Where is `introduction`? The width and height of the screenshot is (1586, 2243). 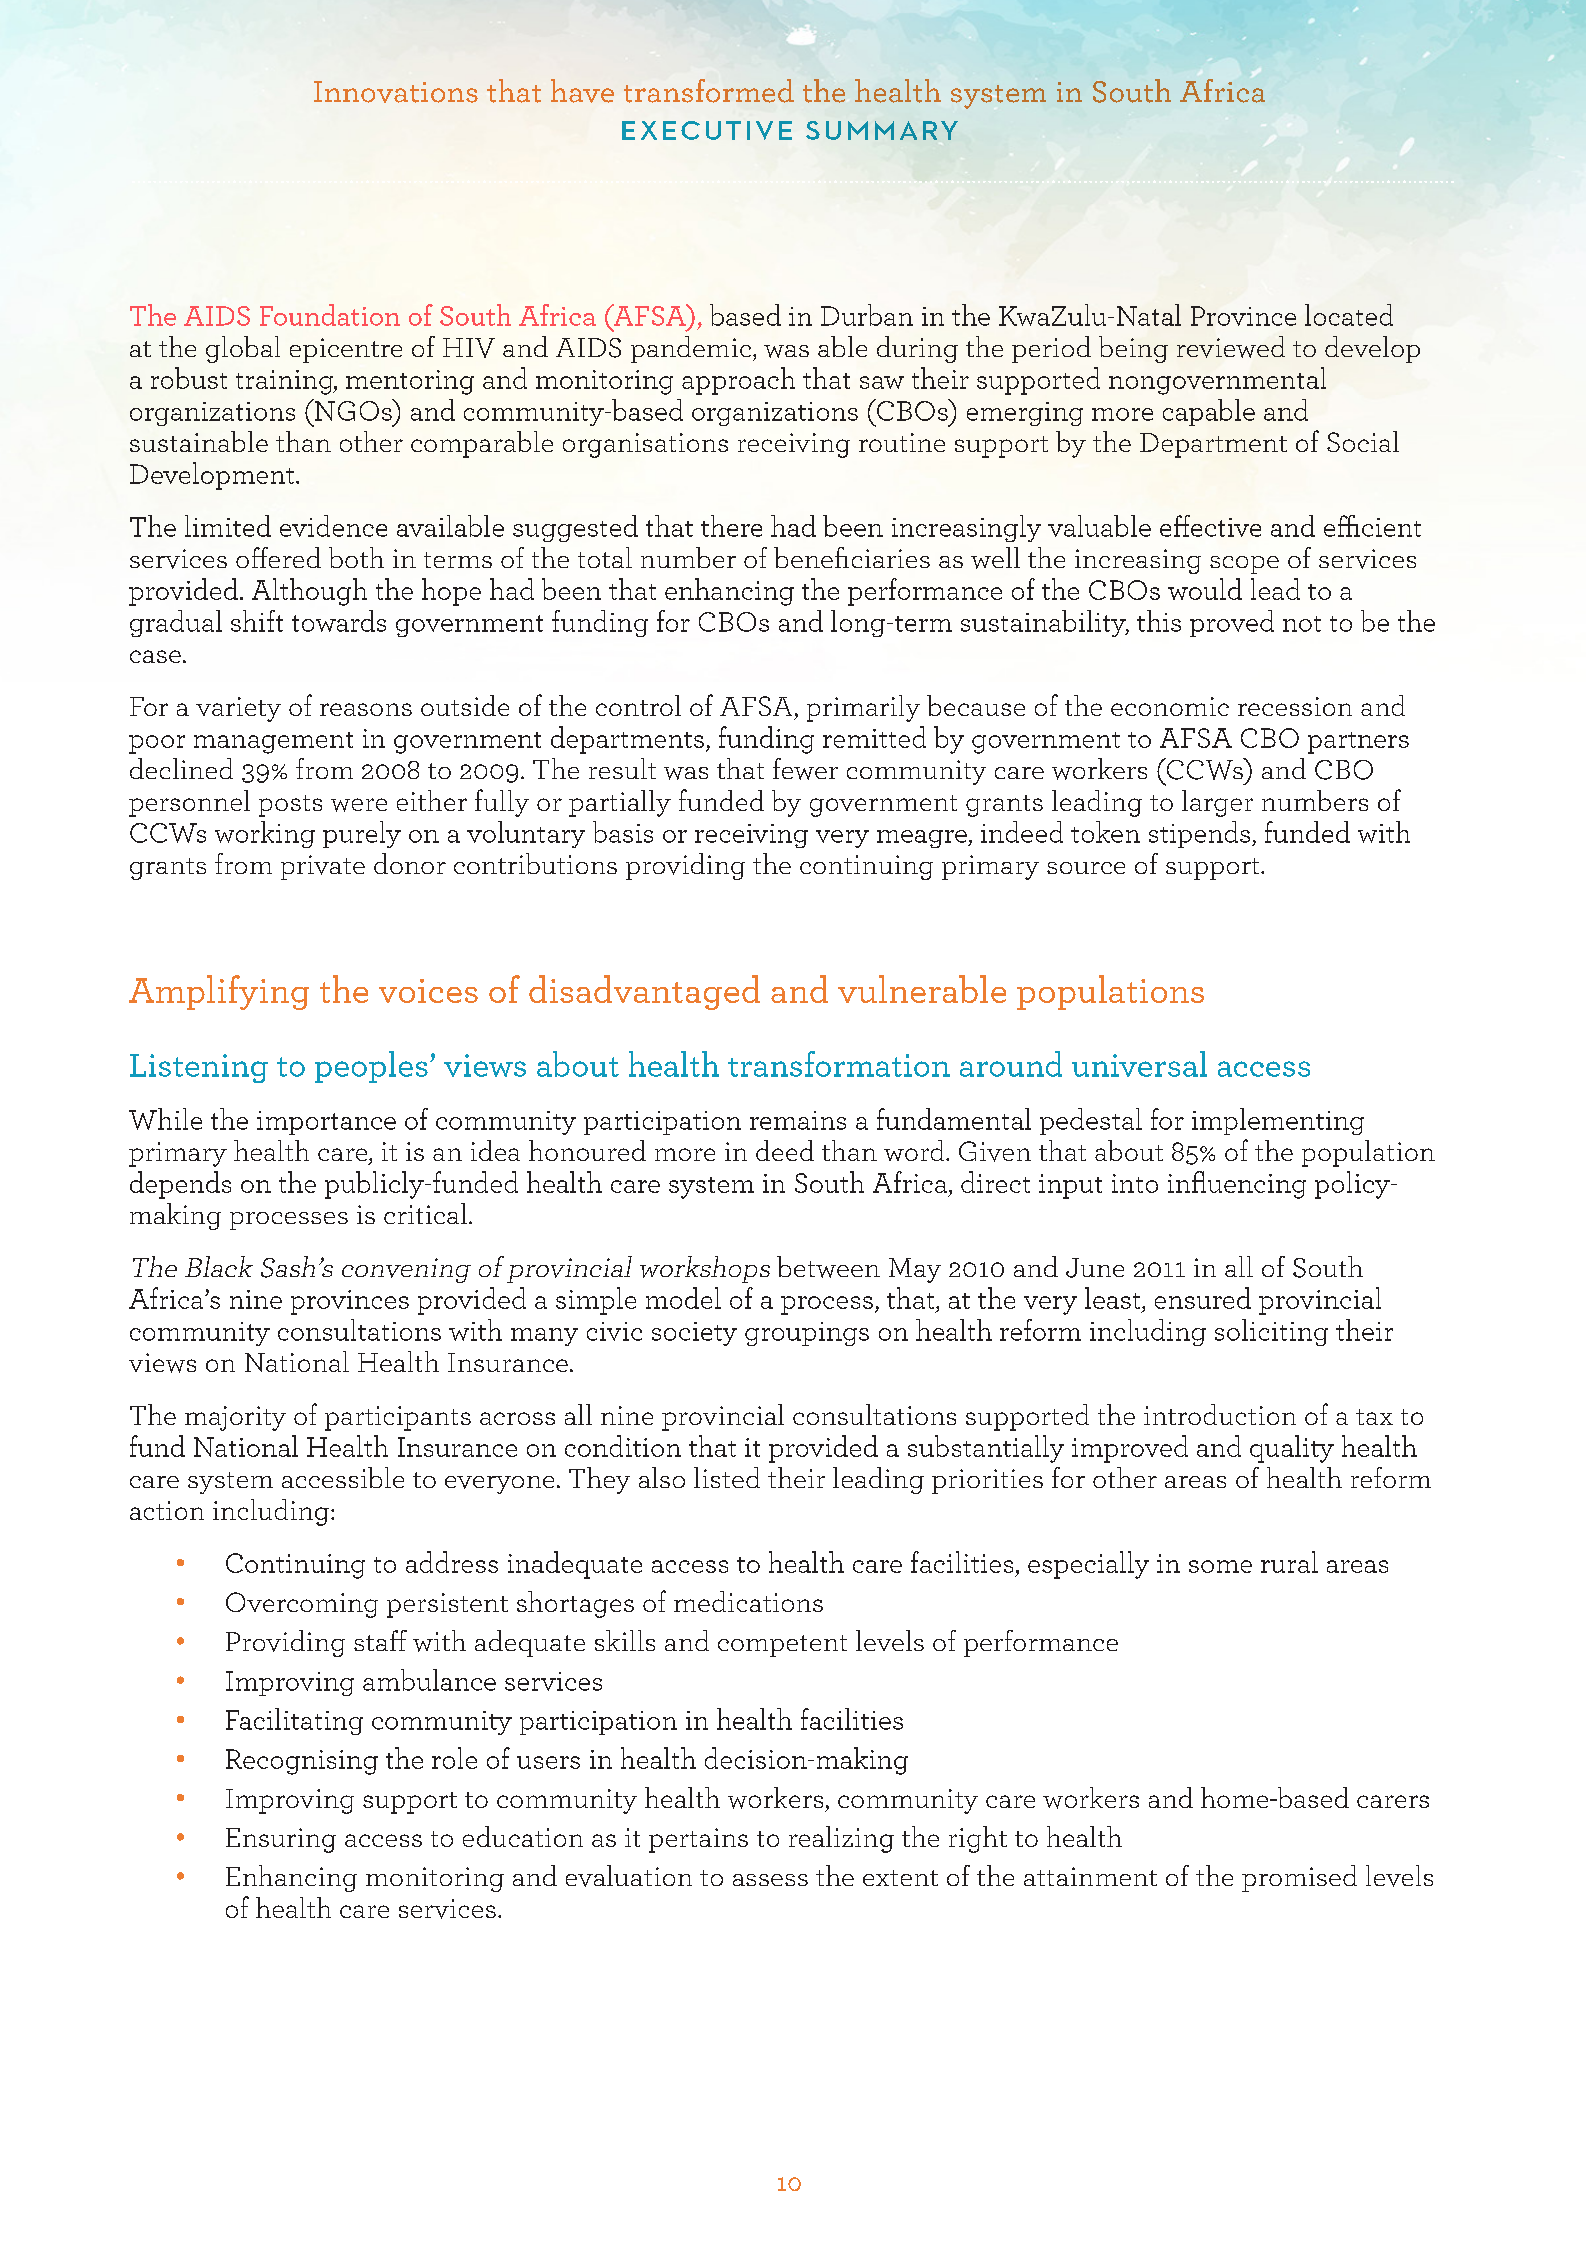 introduction is located at coordinates (1220, 1414).
